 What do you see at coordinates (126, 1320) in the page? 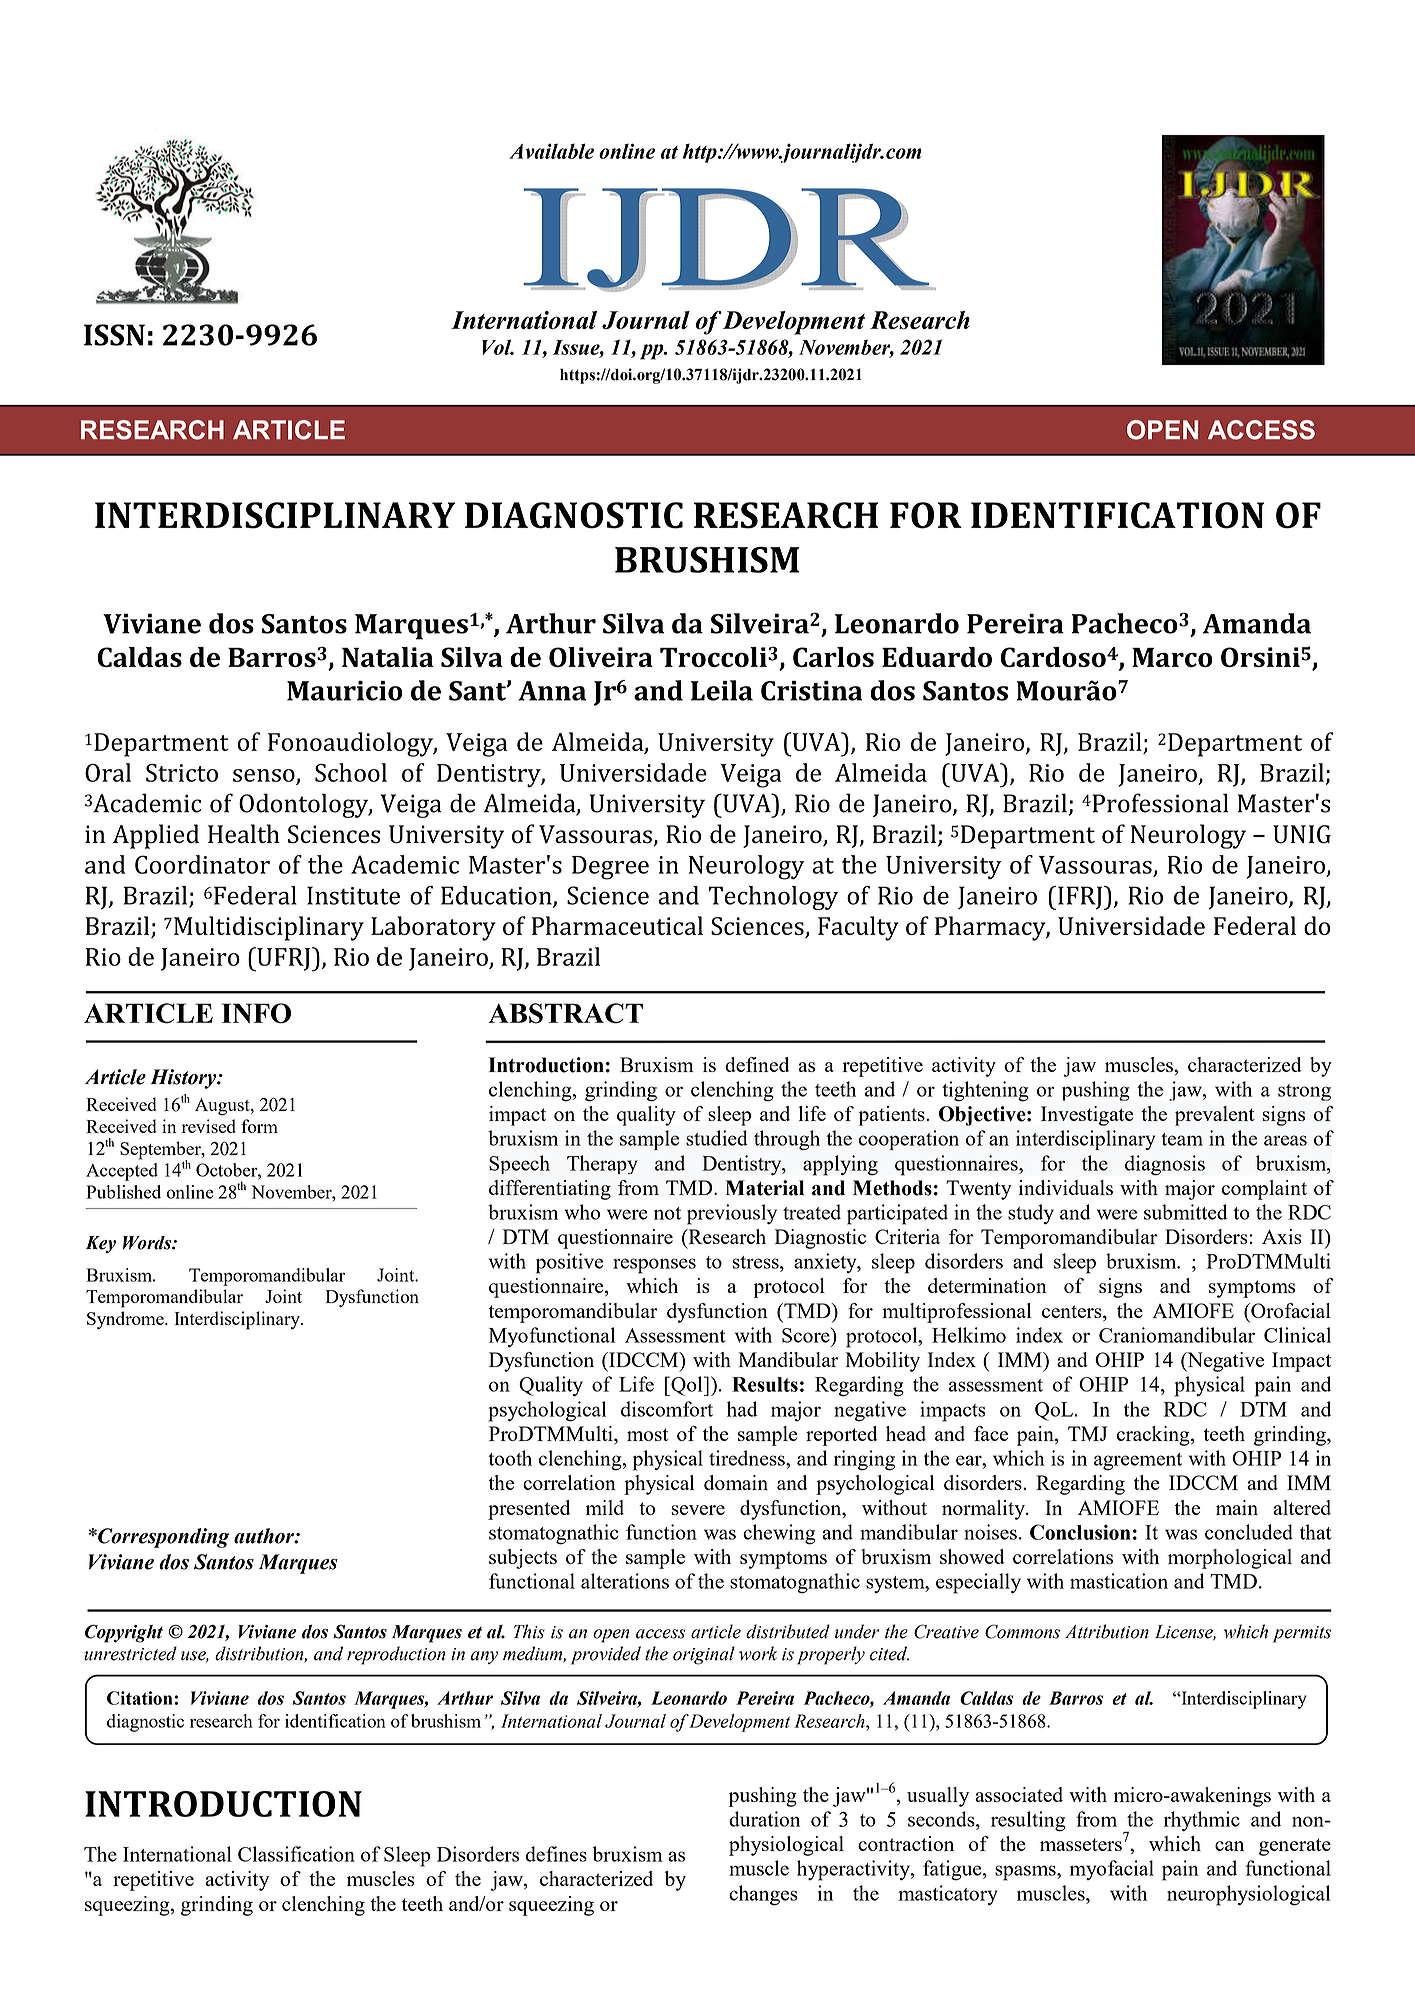
I see `Syndrome` at bounding box center [126, 1320].
